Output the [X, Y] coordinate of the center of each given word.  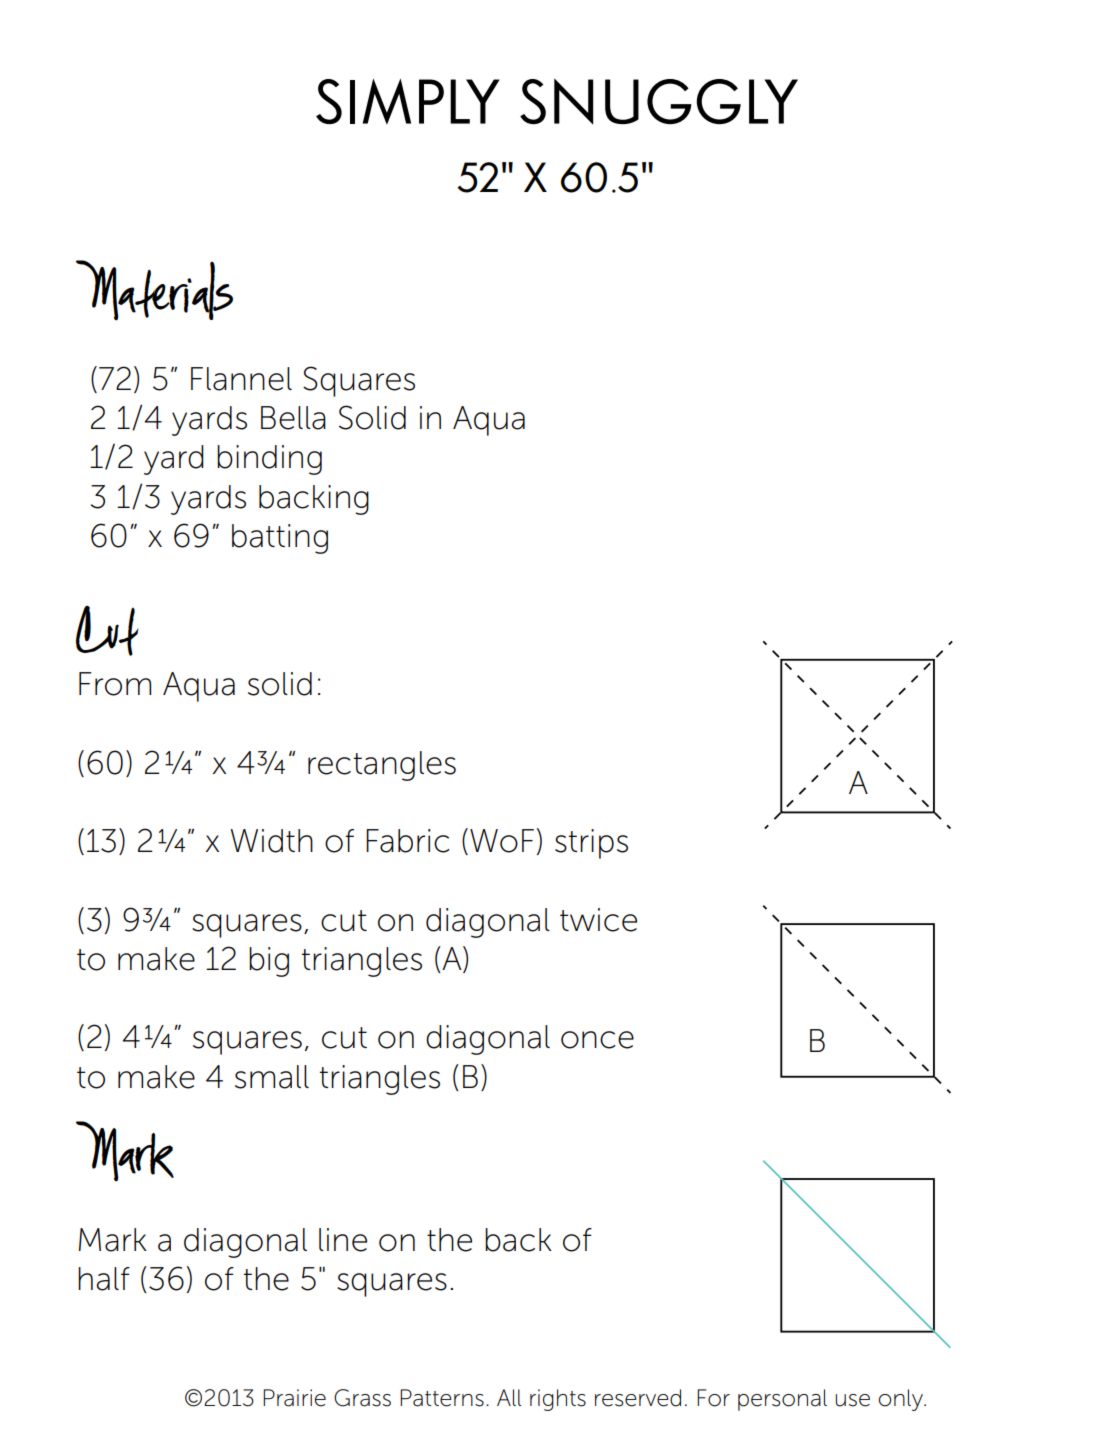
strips [591, 844]
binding [269, 460]
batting [280, 539]
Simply [408, 102]
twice [598, 920]
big [269, 962]
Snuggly [659, 101]
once [597, 1040]
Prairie [294, 1398]
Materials [154, 290]
